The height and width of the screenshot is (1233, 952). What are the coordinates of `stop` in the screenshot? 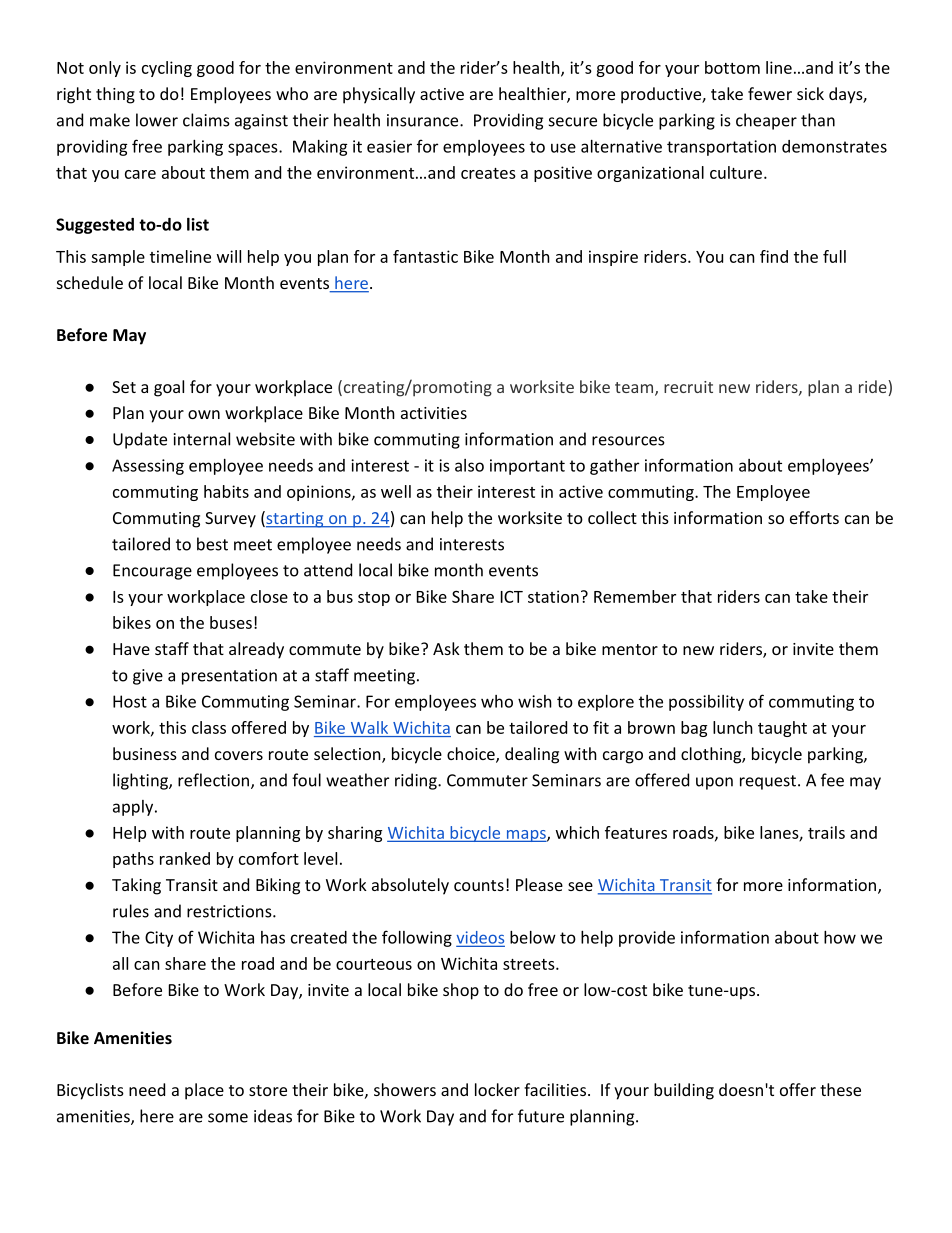 It's located at (374, 599).
